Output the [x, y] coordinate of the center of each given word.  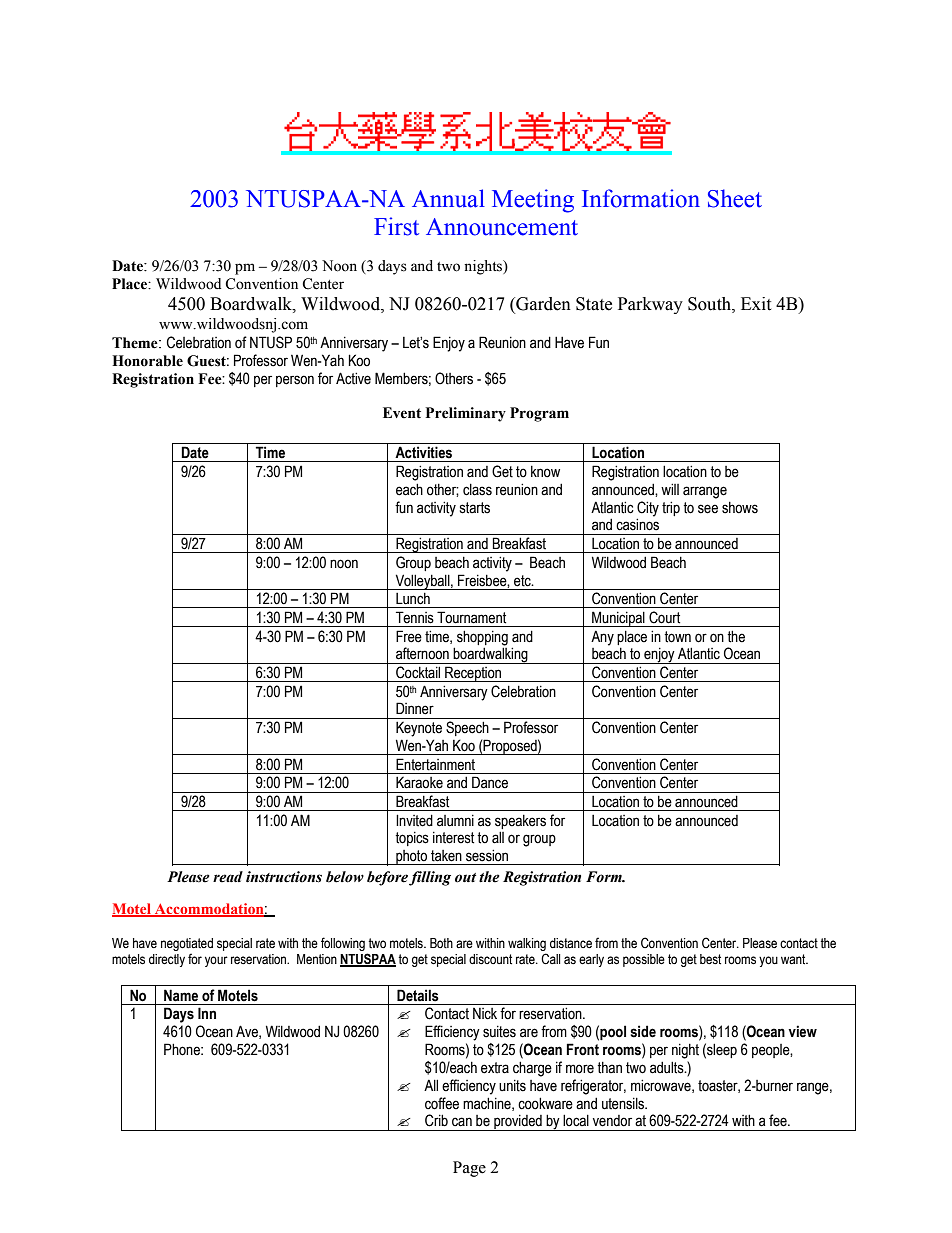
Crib [436, 1120]
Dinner [415, 708]
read [228, 877]
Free [409, 636]
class [477, 490]
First [396, 226]
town [677, 637]
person [295, 381]
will [670, 489]
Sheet [735, 198]
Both [441, 943]
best [710, 959]
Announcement [502, 227]
